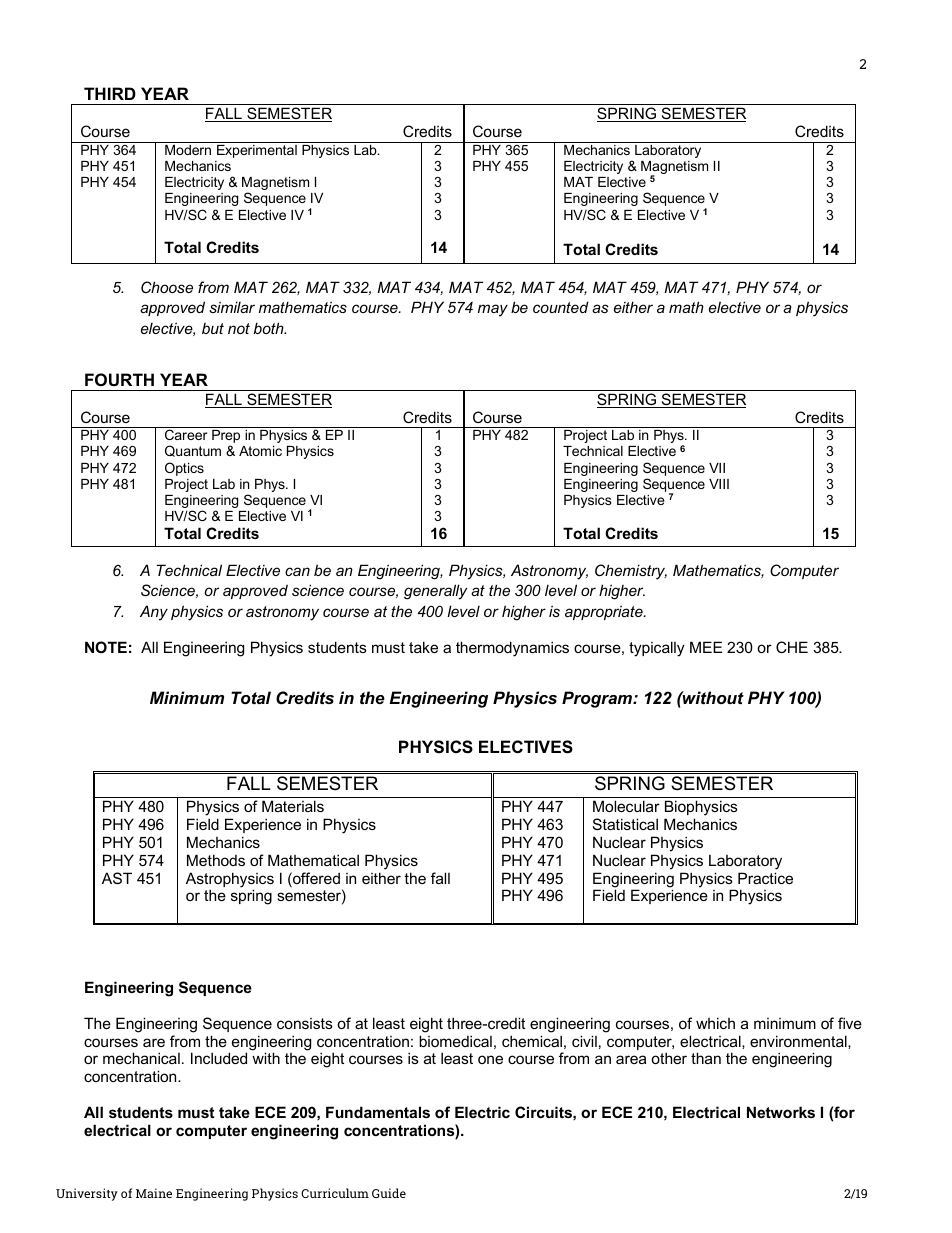  I want to click on Methods, so click(216, 860).
